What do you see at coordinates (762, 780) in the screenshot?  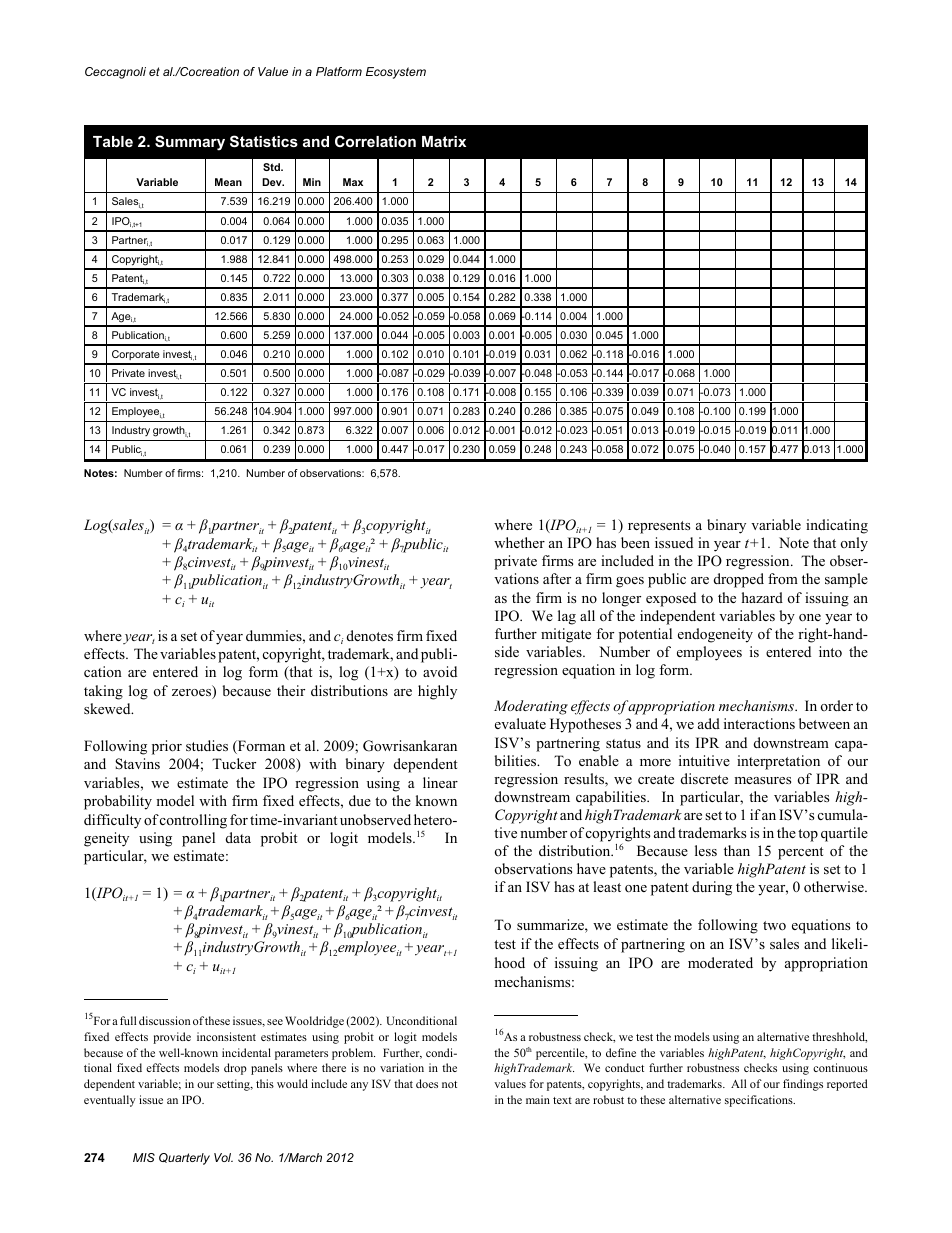 I see `measures` at bounding box center [762, 780].
